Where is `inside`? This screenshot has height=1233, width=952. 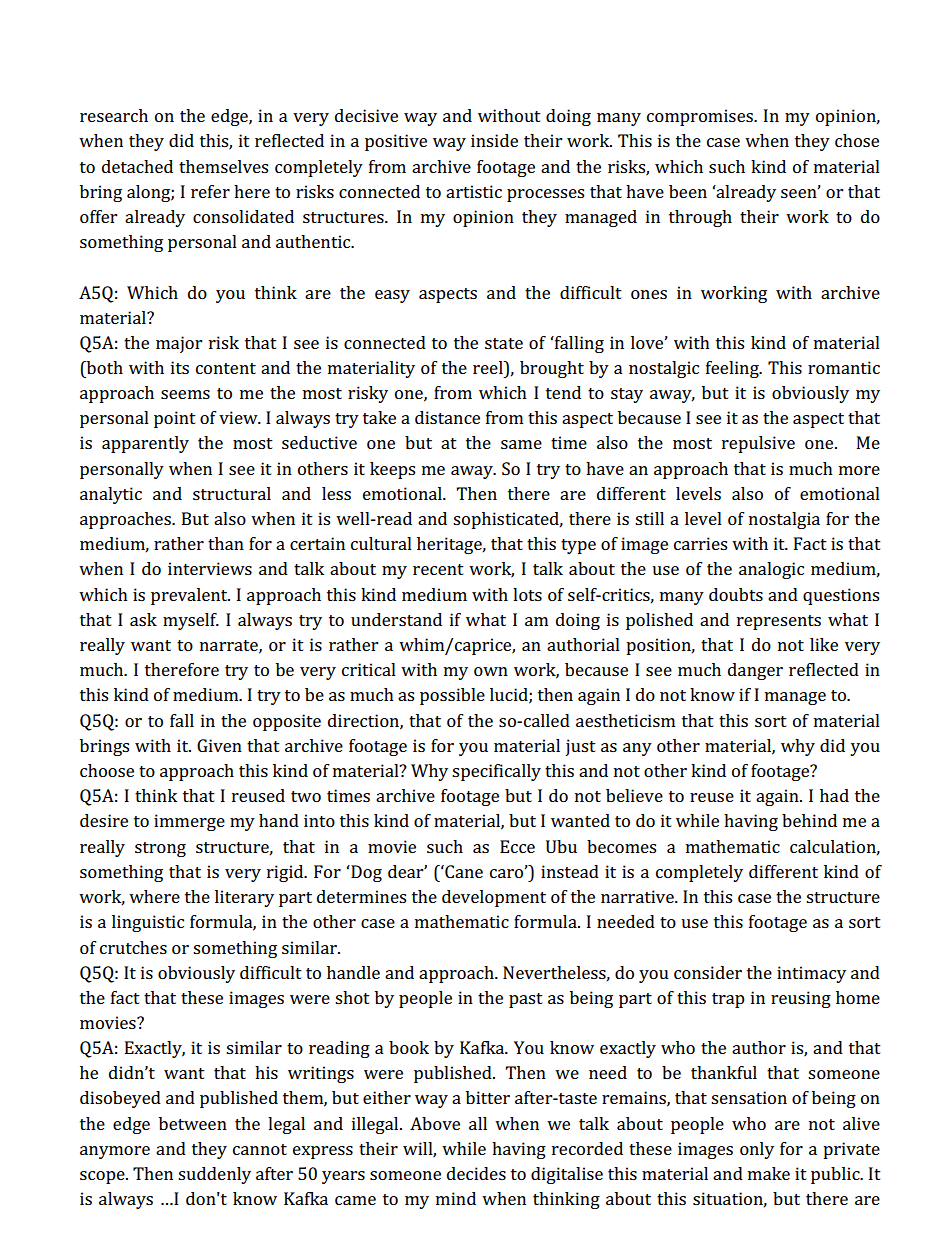 inside is located at coordinates (494, 140).
